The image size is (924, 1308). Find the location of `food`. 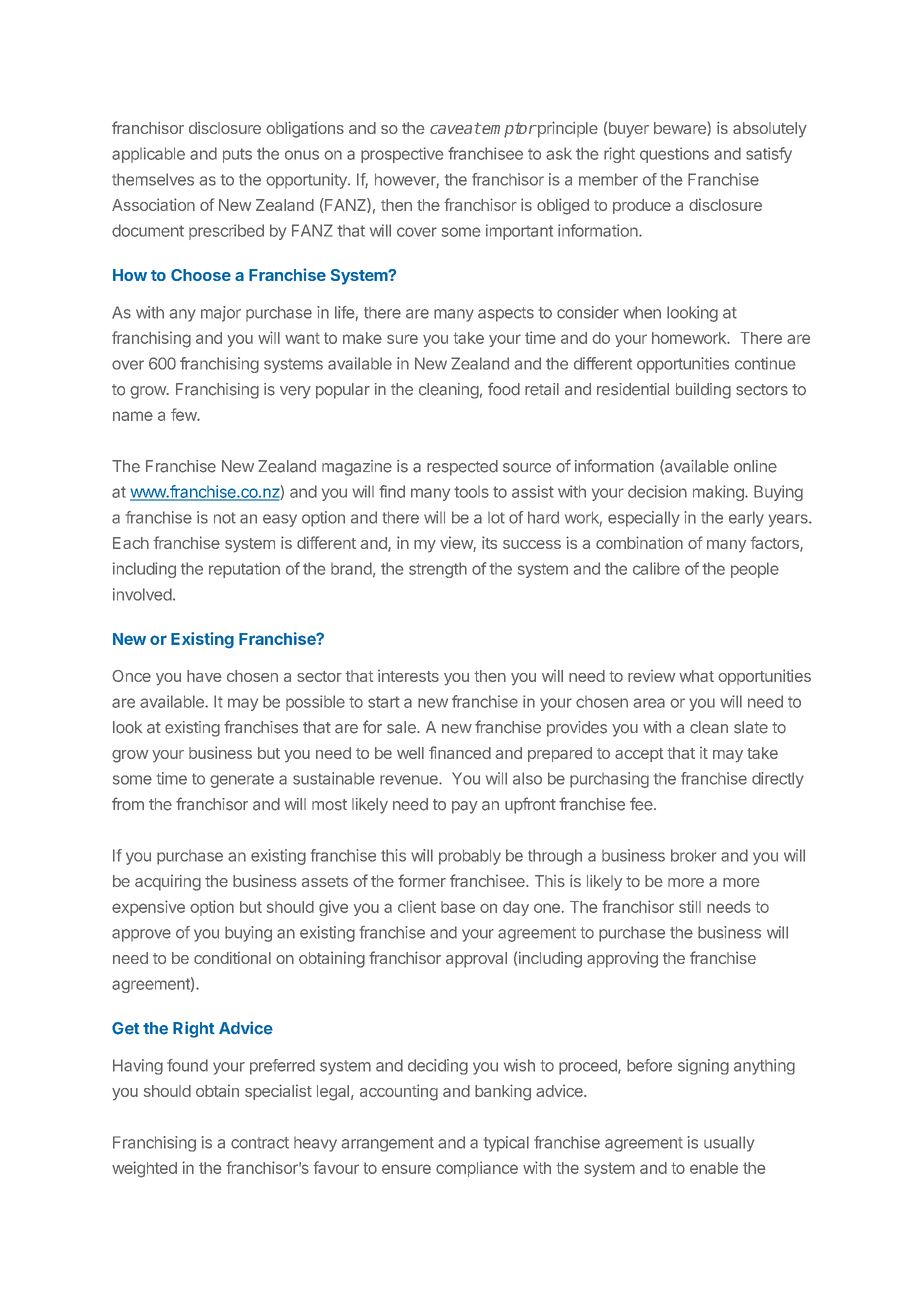

food is located at coordinates (504, 389).
